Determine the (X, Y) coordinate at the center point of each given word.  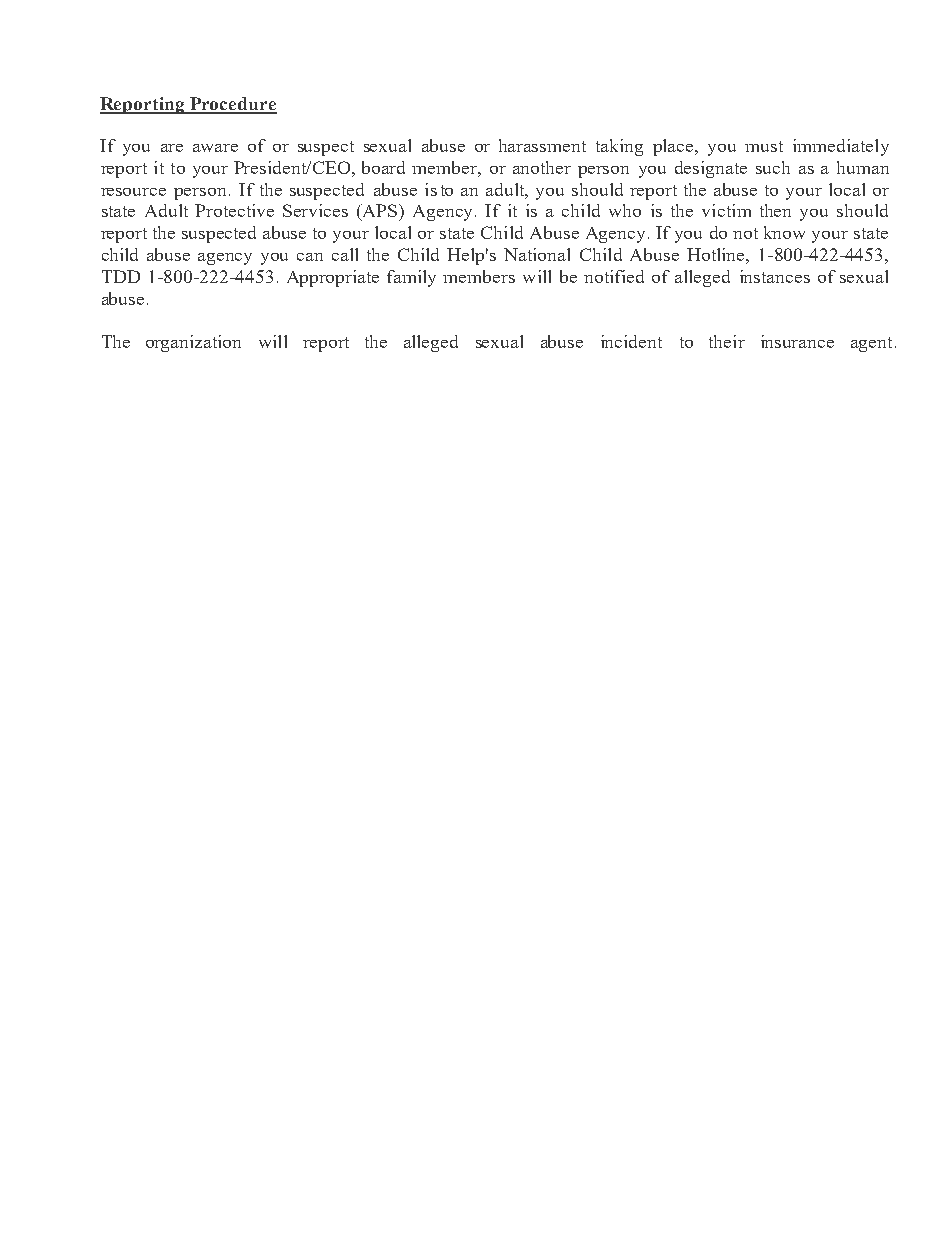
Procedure (232, 105)
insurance (797, 341)
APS (381, 212)
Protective (234, 210)
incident (631, 341)
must (764, 146)
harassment (542, 145)
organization (193, 343)
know (784, 232)
